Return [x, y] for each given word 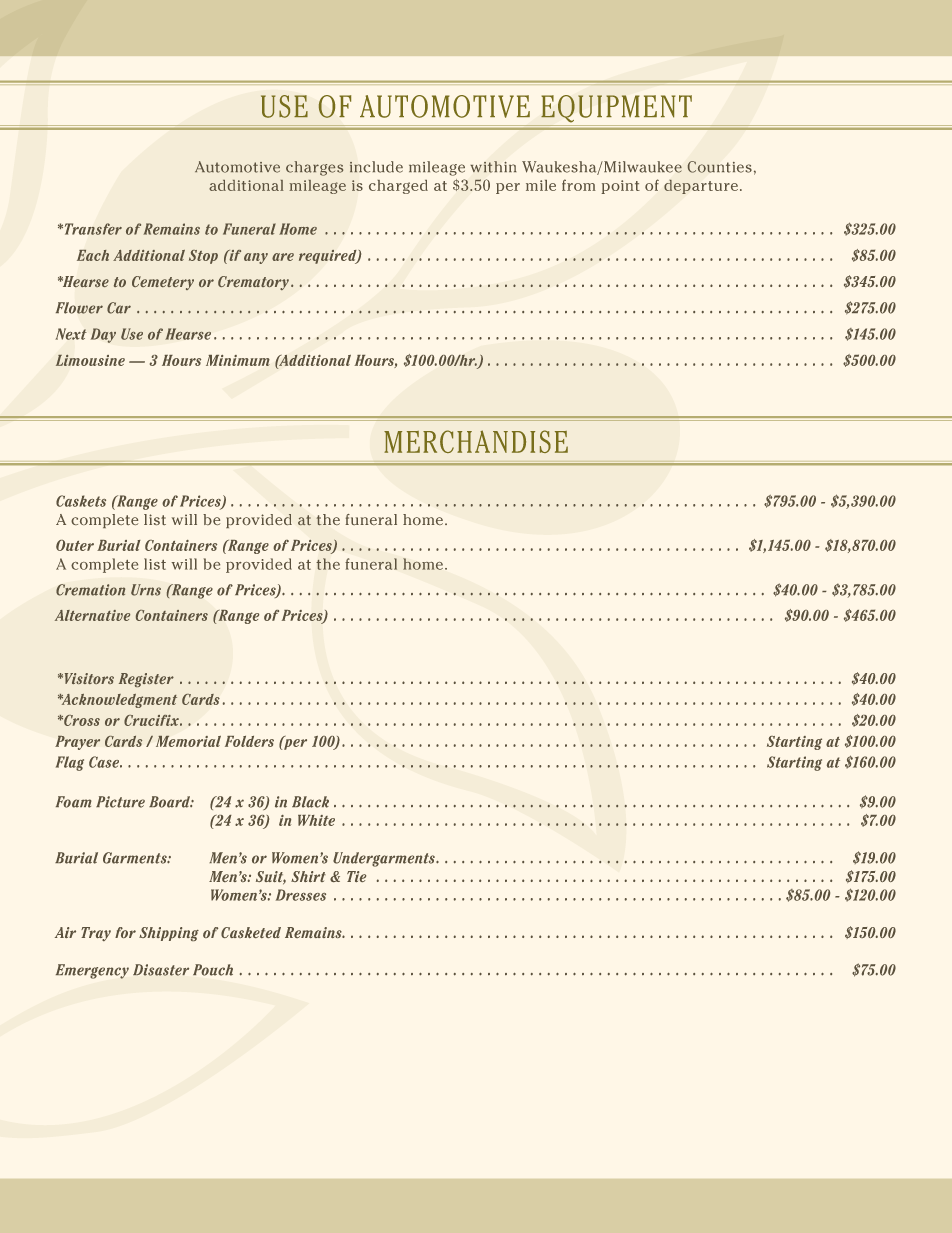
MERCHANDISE [476, 441]
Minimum [238, 360]
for [125, 932]
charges [314, 168]
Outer [75, 545]
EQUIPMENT [616, 109]
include [376, 167]
